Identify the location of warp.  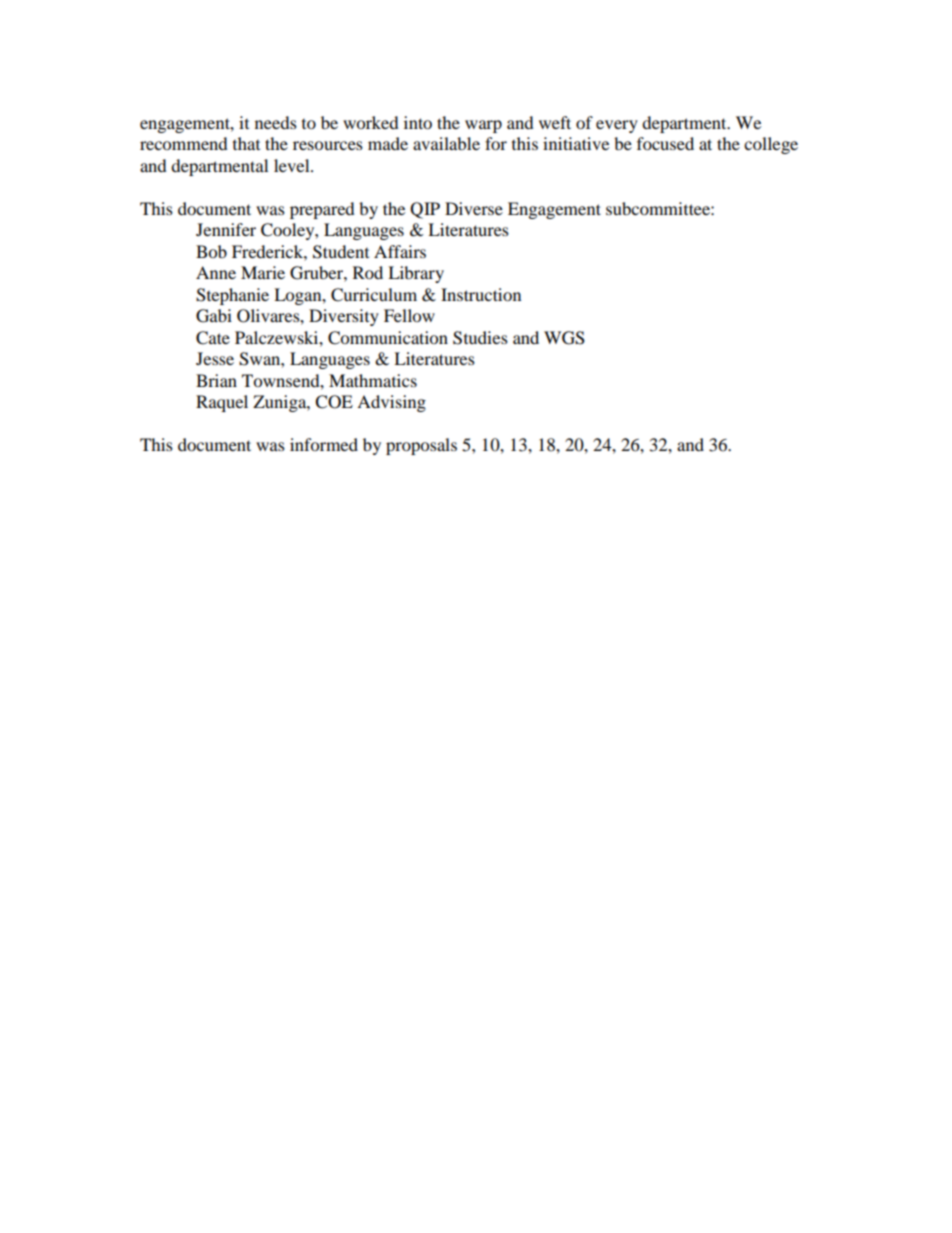
(483, 126).
